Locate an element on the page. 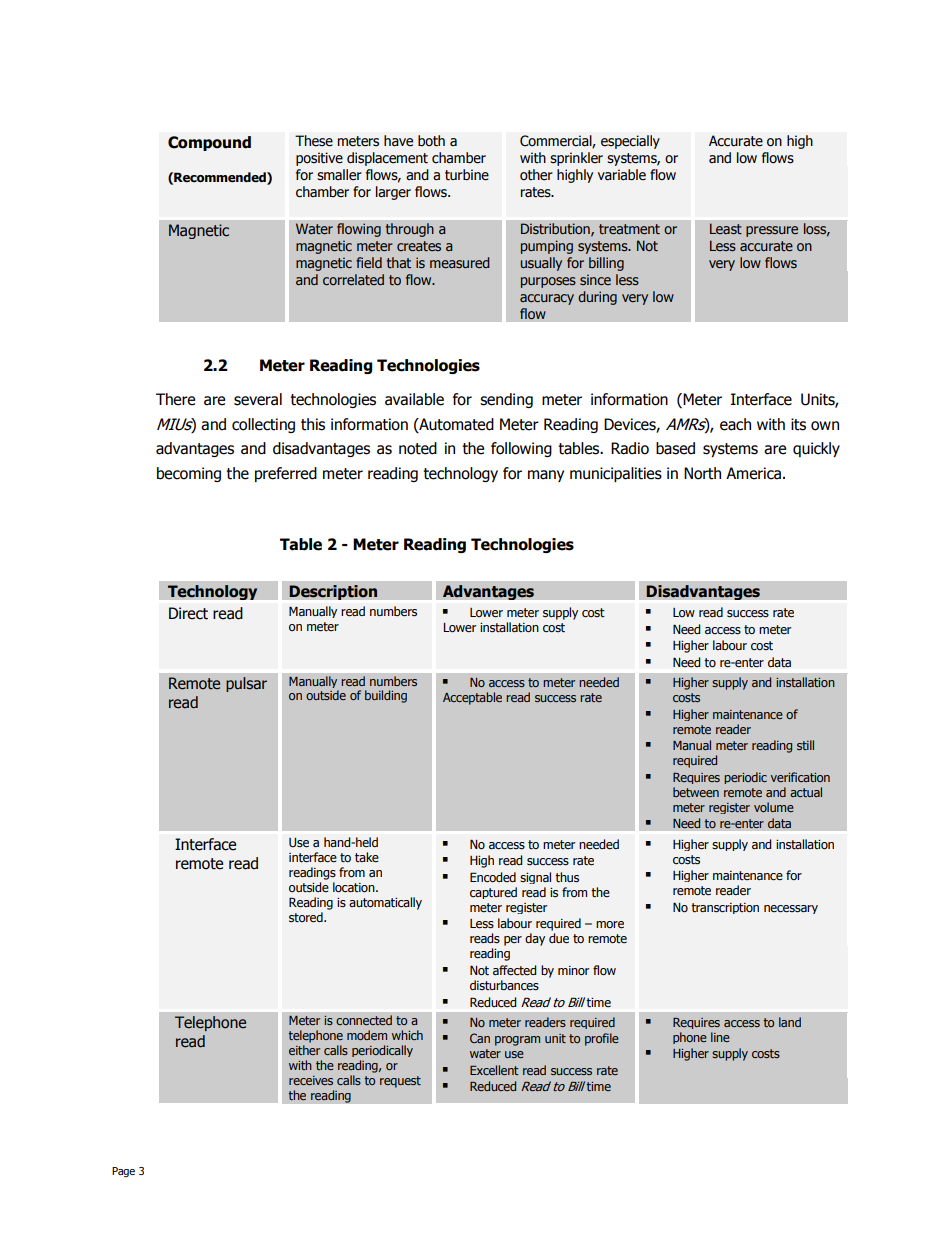 Image resolution: width=952 pixels, height=1233 pixels. Least is located at coordinates (726, 228).
